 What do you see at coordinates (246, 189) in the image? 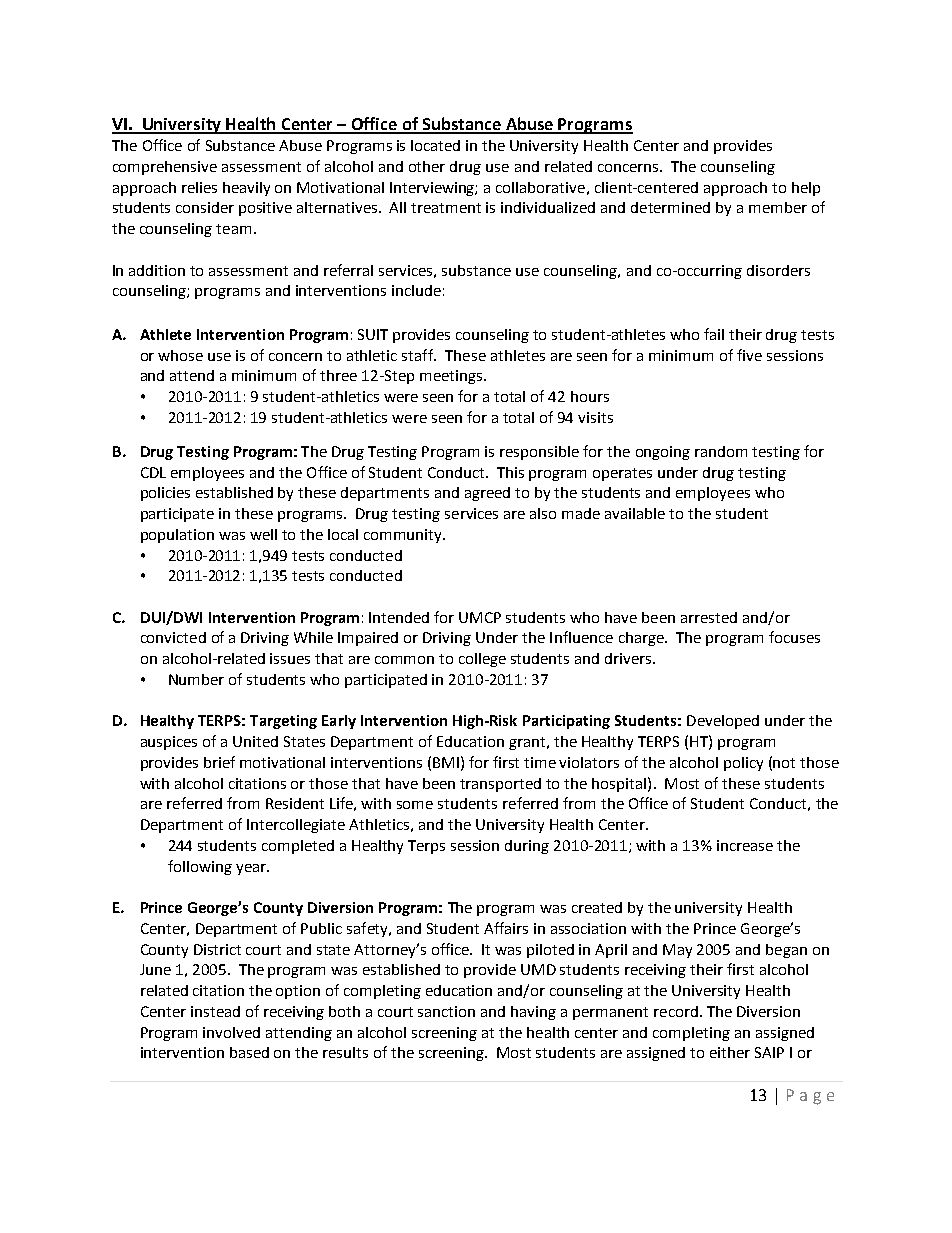
I see `heavily` at bounding box center [246, 189].
